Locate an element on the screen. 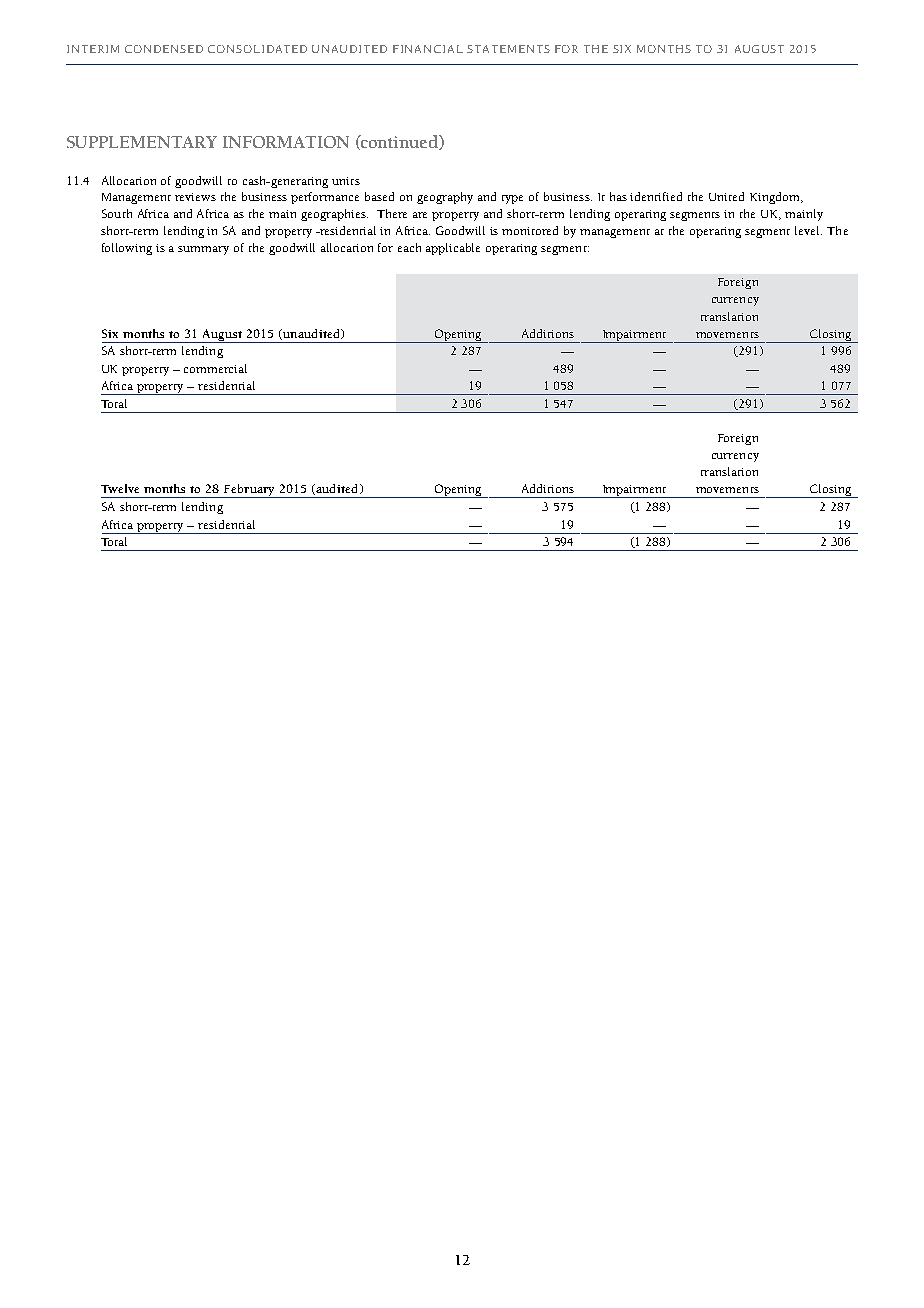 This screenshot has width=924, height=1308. FINANCIAL is located at coordinates (428, 49).
